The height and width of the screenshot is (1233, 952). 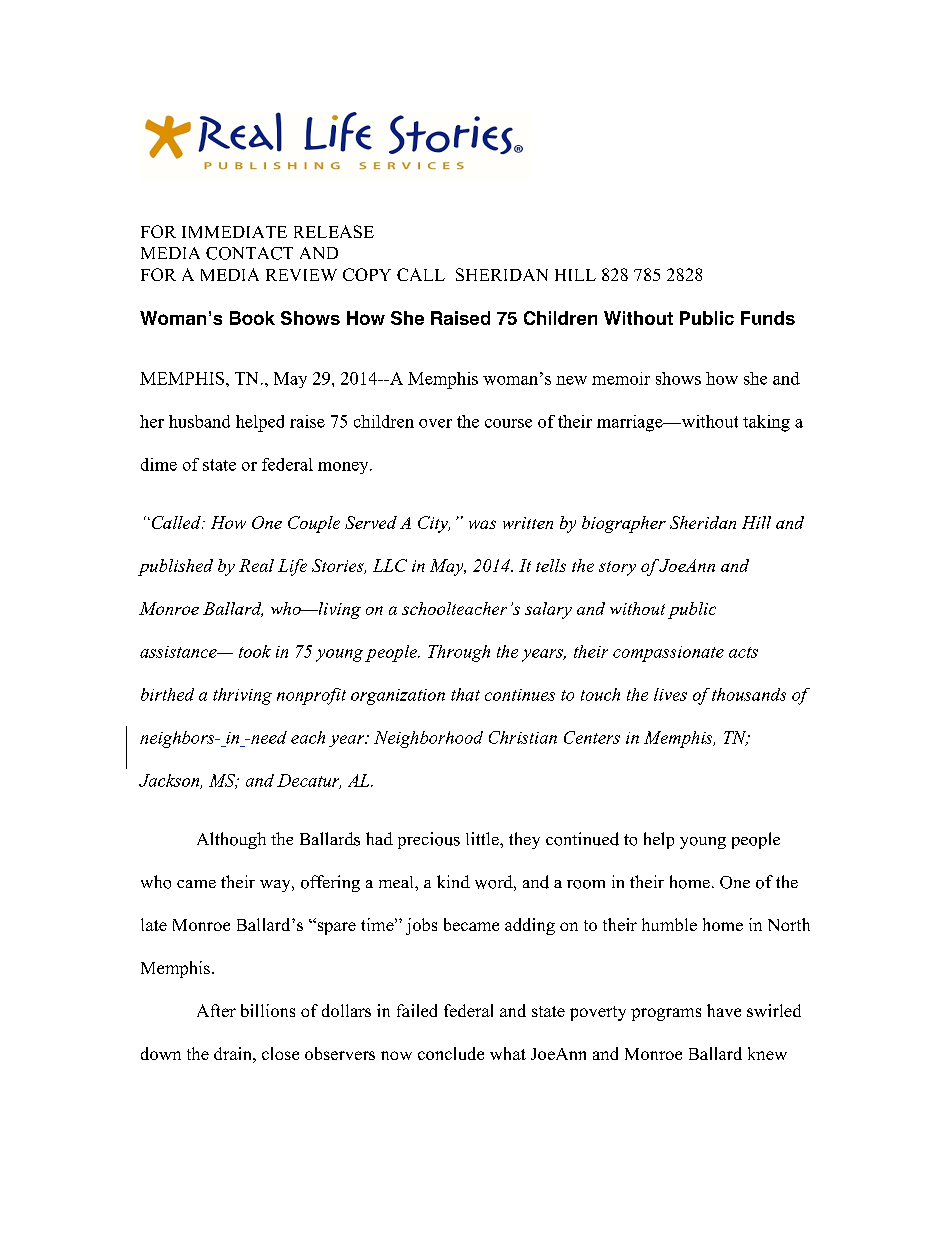 What do you see at coordinates (216, 1010) in the screenshot?
I see `After` at bounding box center [216, 1010].
